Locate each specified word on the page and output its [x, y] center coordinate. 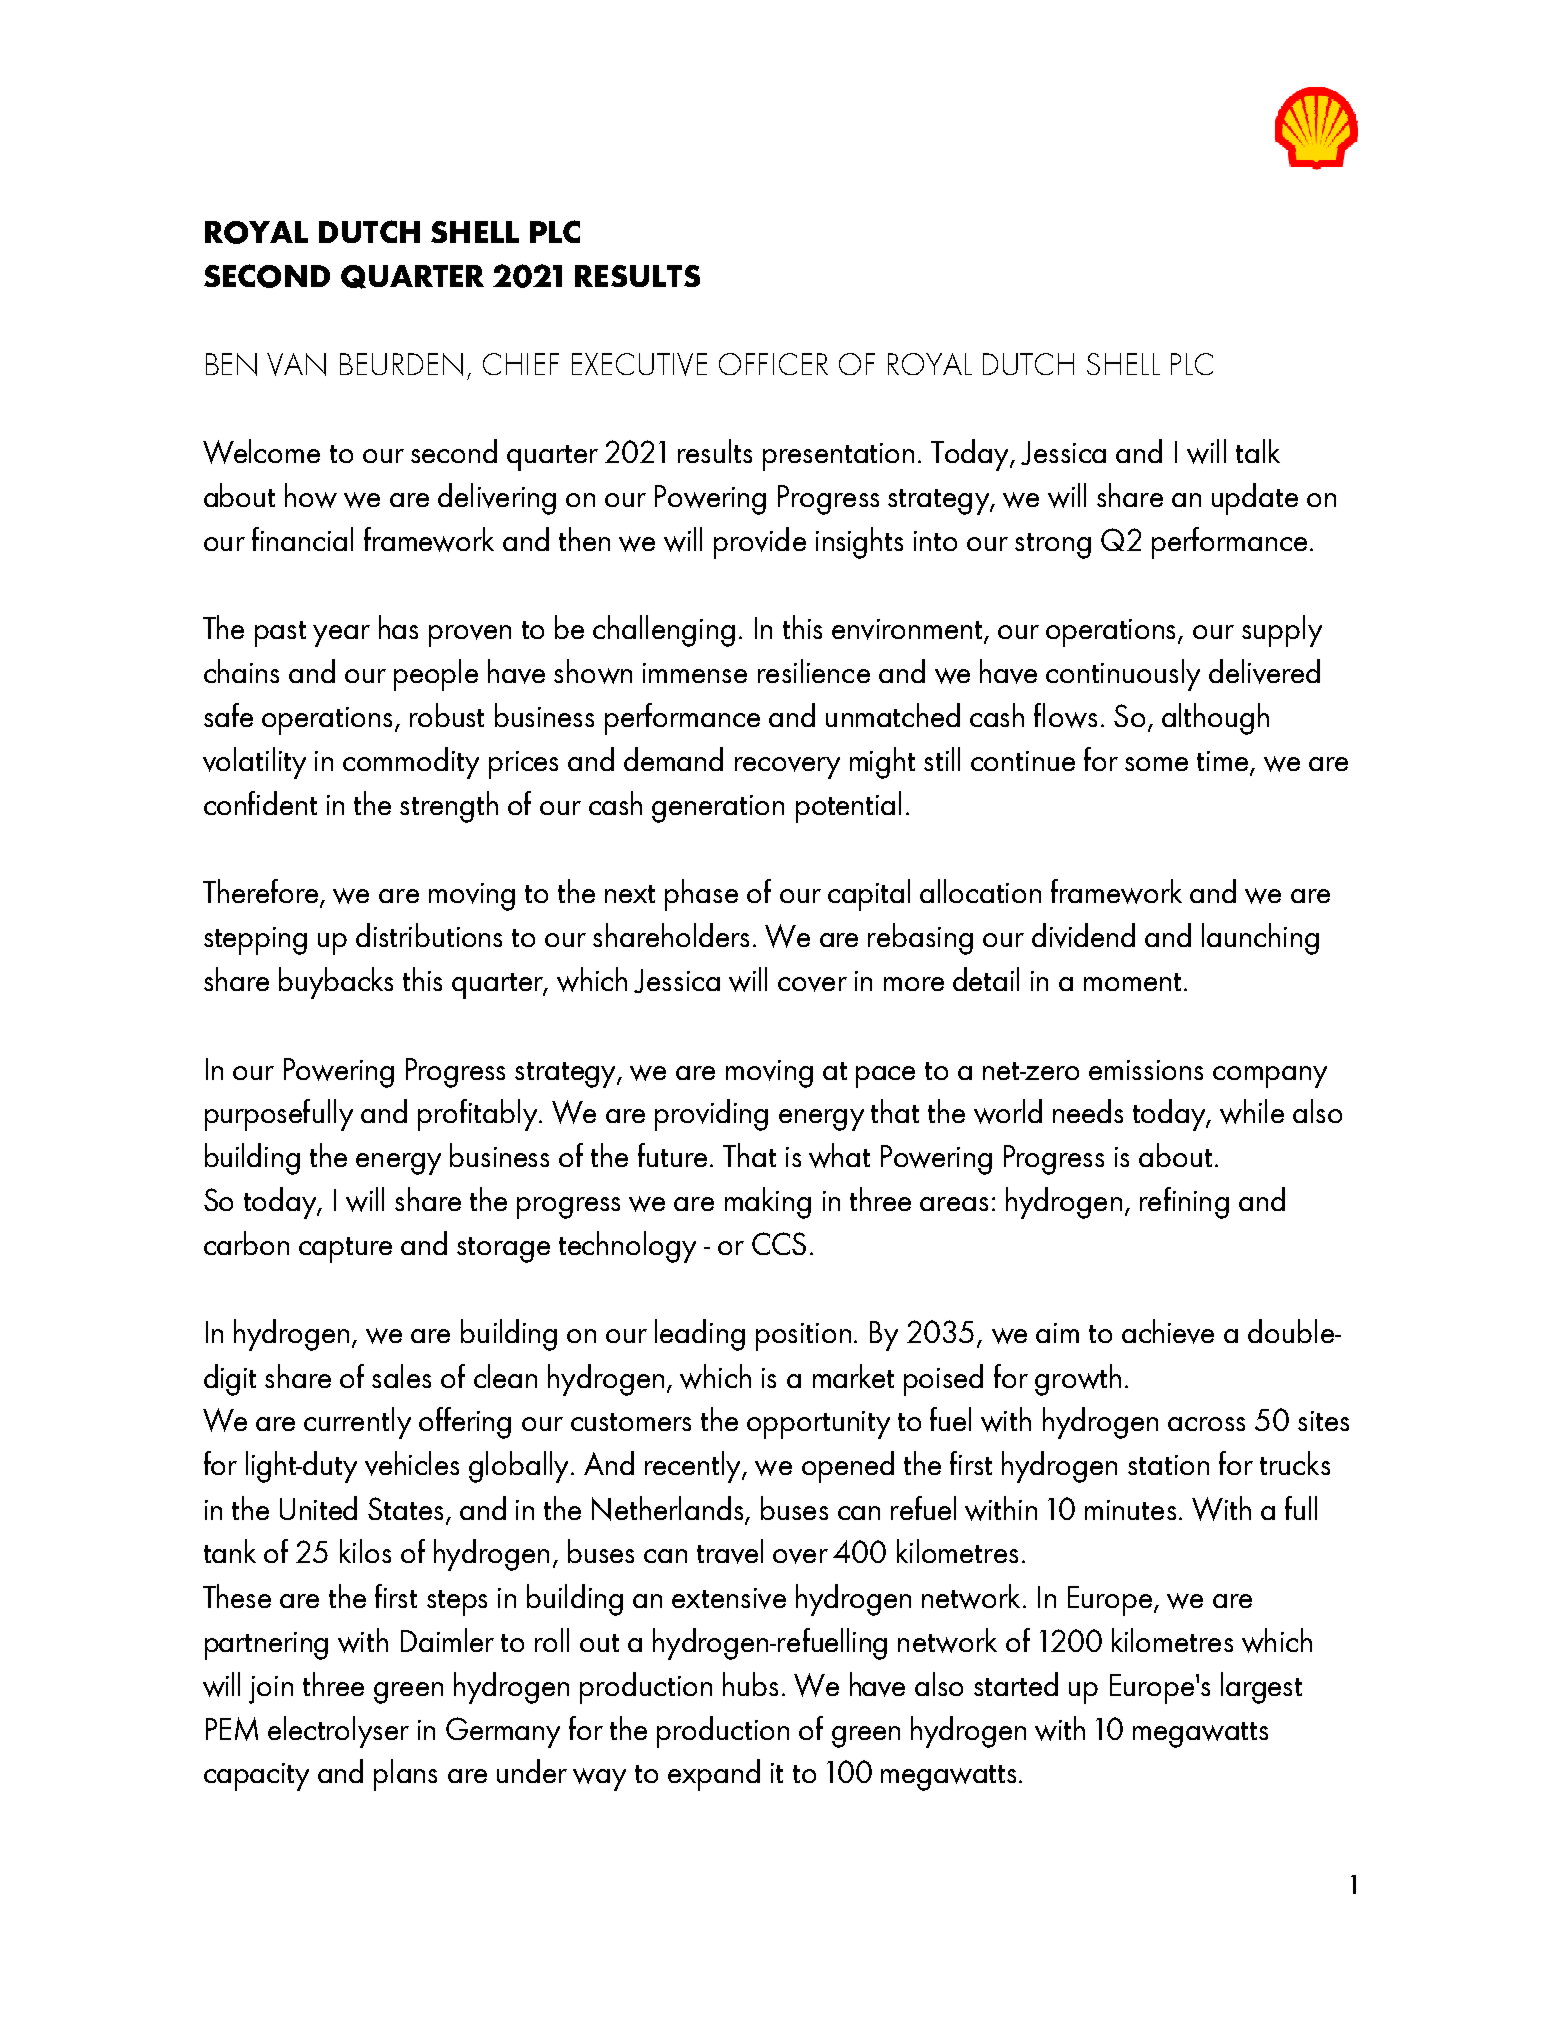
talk [1258, 451]
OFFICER [773, 364]
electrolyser [338, 1732]
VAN [296, 364]
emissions [1146, 1070]
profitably [479, 1115]
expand [714, 1775]
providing [711, 1115]
